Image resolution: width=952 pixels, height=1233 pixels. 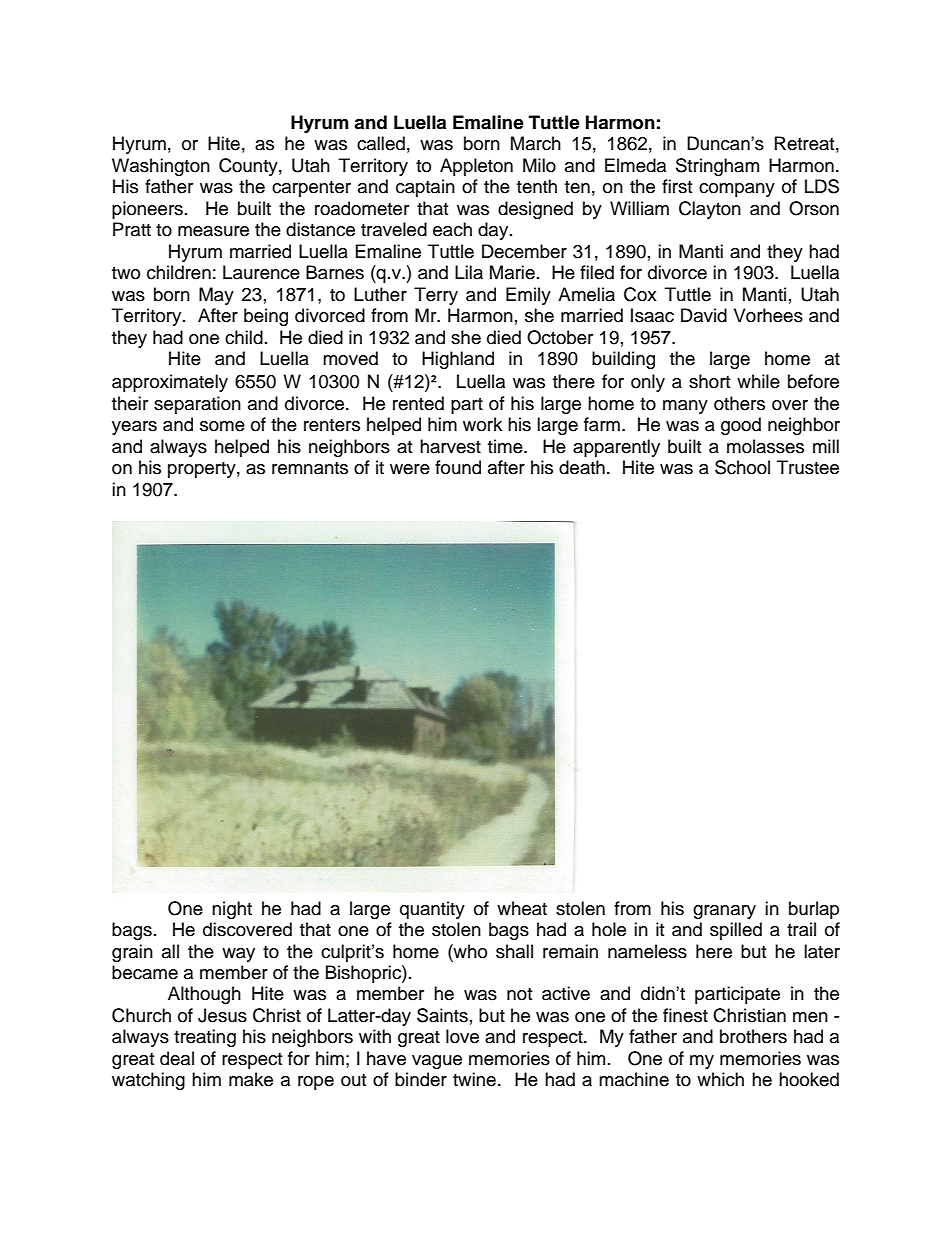 What do you see at coordinates (522, 908) in the screenshot?
I see `wheat` at bounding box center [522, 908].
